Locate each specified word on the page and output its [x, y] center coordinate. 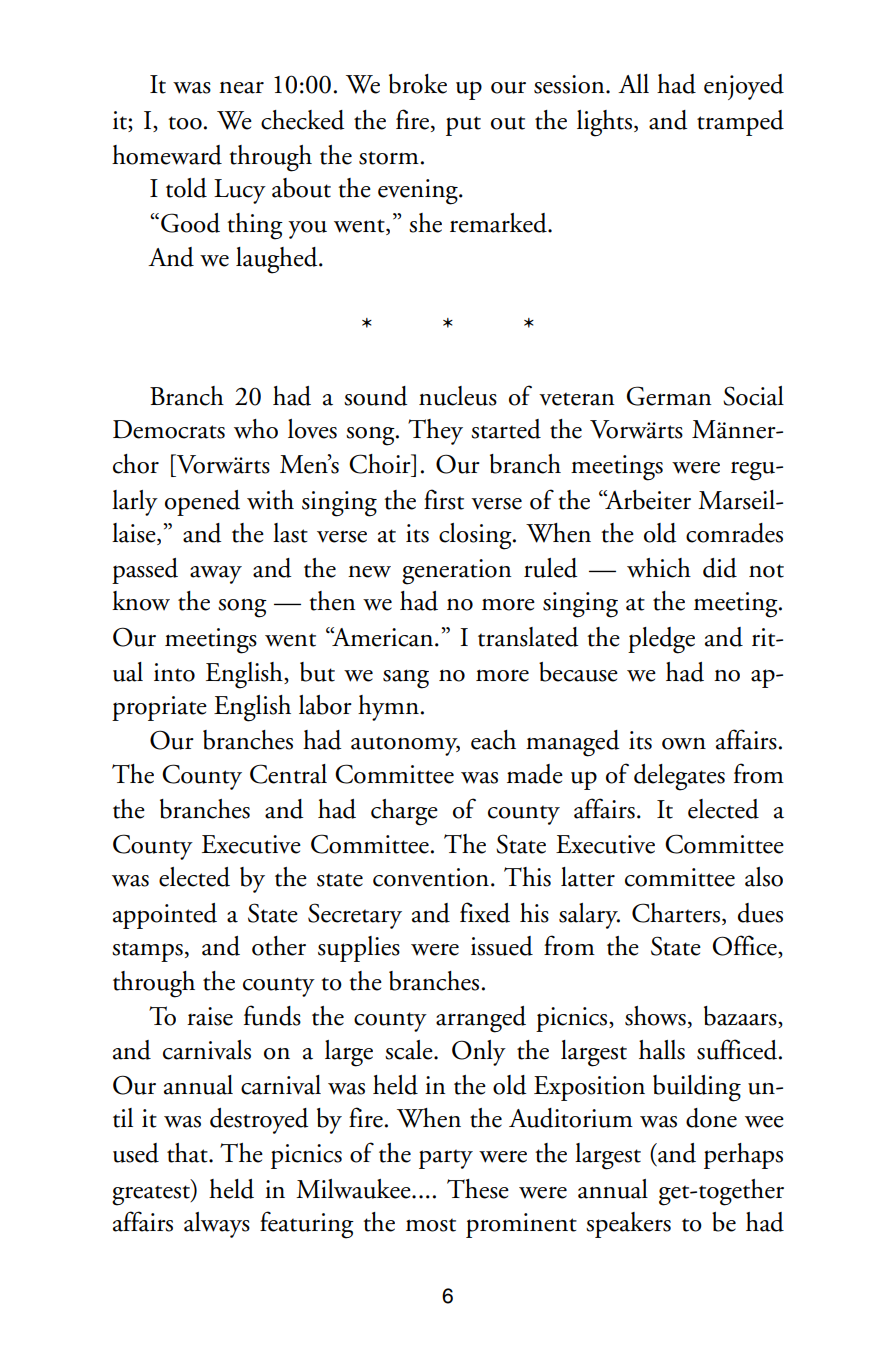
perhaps [743, 1156]
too [185, 123]
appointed [165, 916]
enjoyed [744, 87]
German [669, 396]
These [478, 1189]
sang [406, 679]
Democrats [169, 429]
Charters [676, 913]
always [217, 1225]
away [216, 575]
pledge [661, 640]
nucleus [458, 396]
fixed [485, 912]
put [463, 126]
